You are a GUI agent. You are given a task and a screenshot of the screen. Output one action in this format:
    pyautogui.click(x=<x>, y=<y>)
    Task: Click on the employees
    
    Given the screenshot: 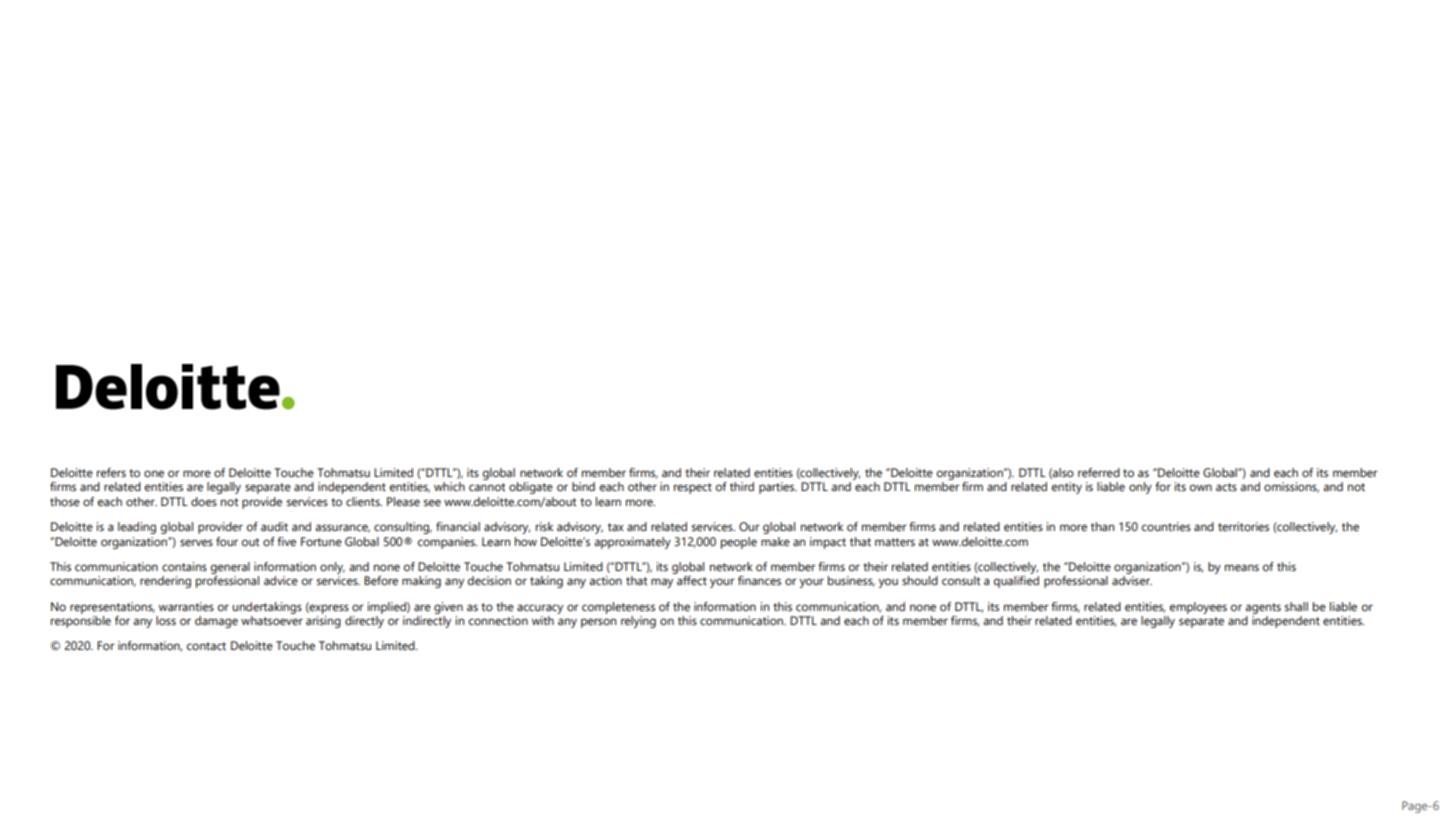 What is the action you would take?
    pyautogui.click(x=1198, y=608)
